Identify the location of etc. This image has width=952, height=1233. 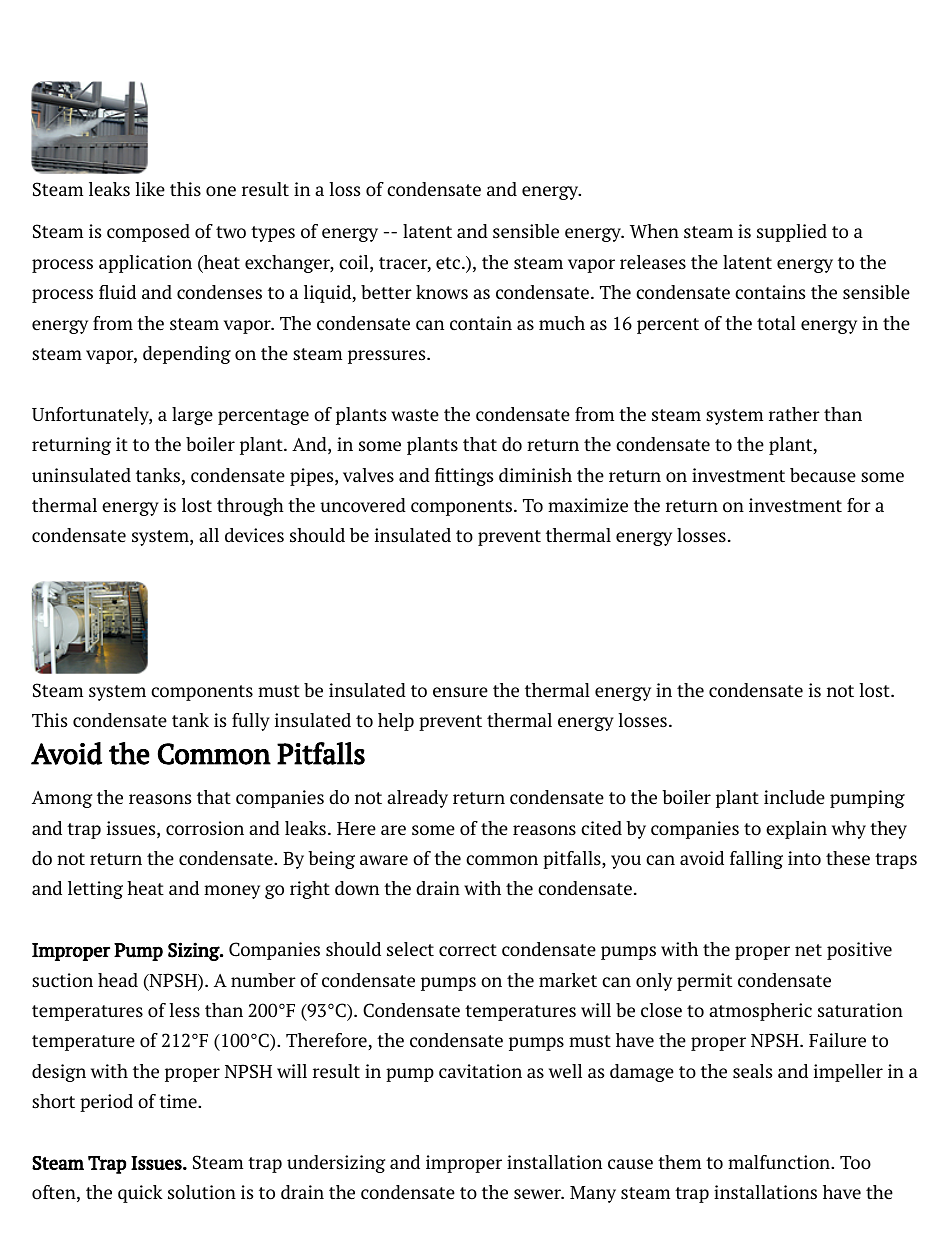
(449, 263).
